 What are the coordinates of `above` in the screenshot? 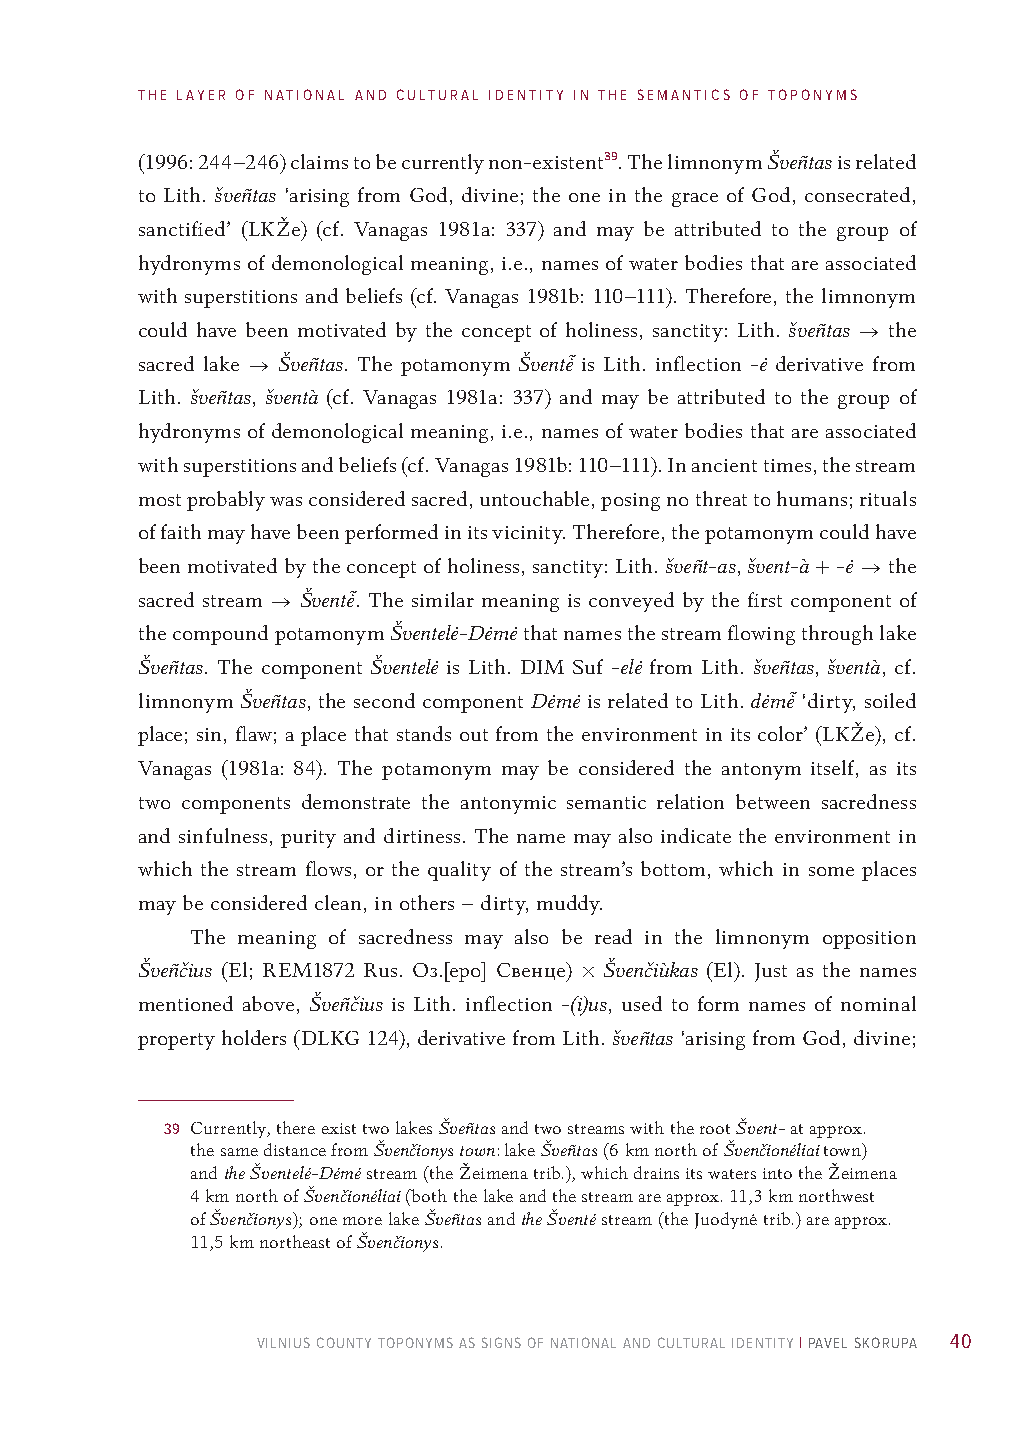 It's located at (268, 1003).
